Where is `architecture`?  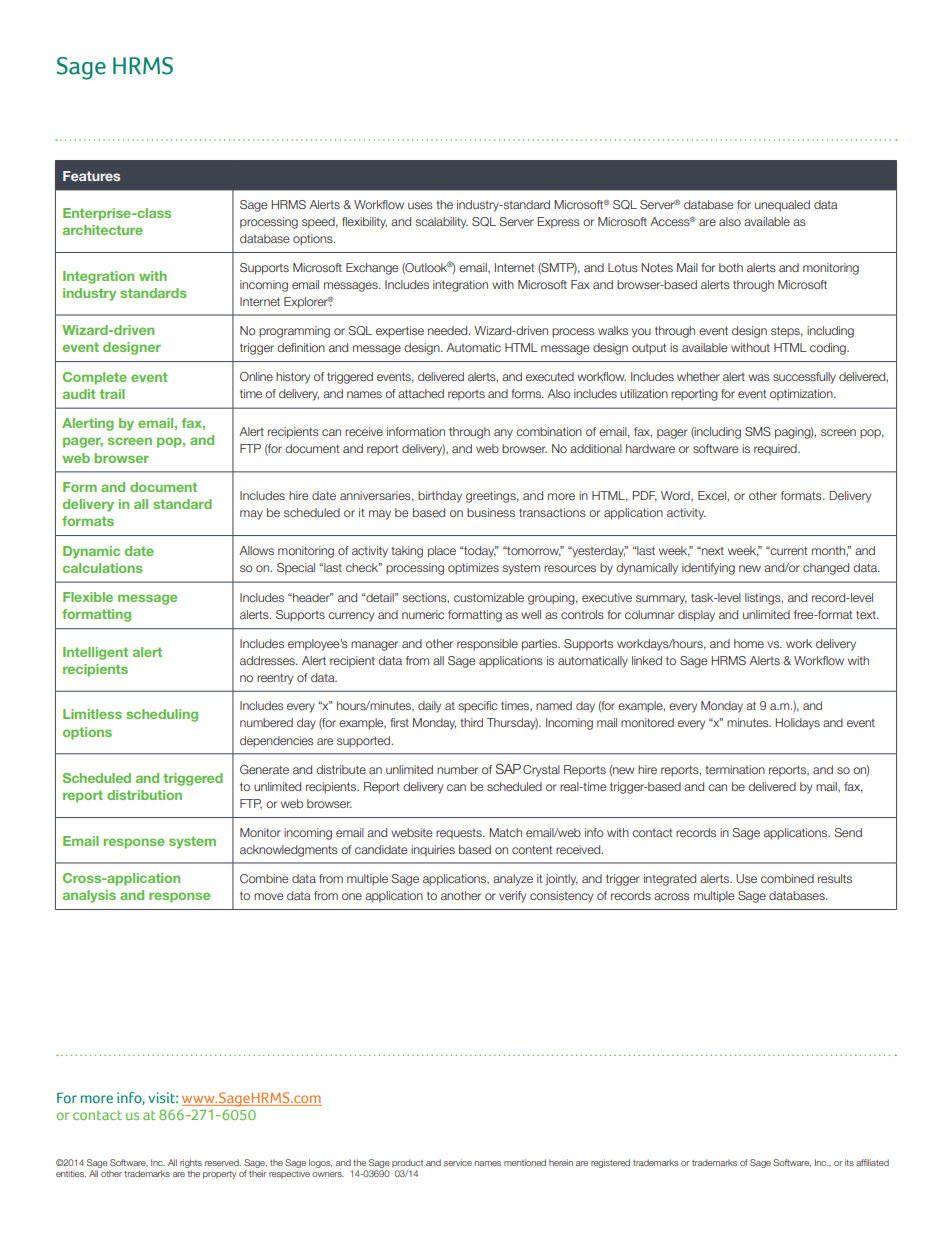
architecture is located at coordinates (103, 230).
